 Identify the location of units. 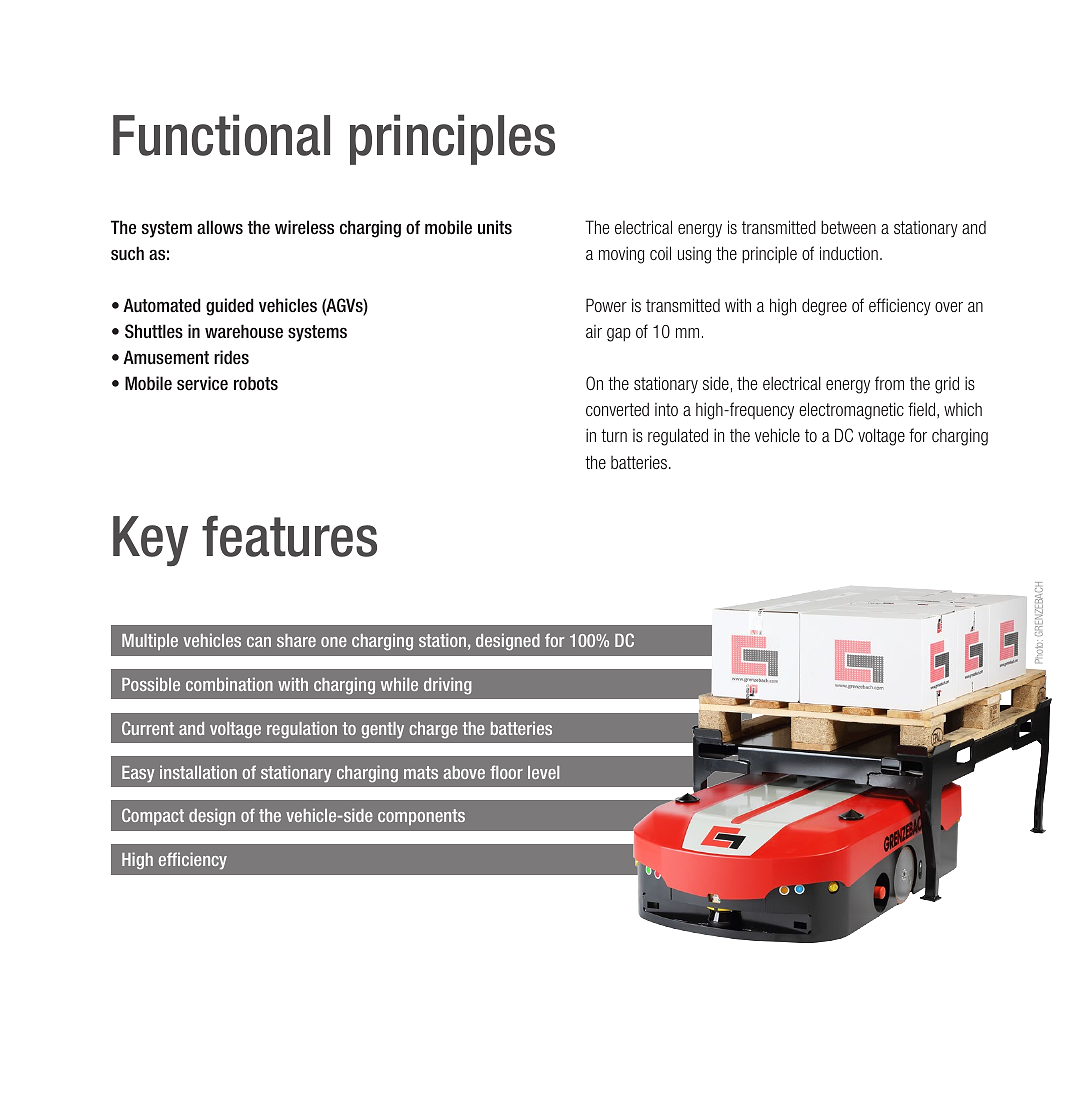
(495, 227).
